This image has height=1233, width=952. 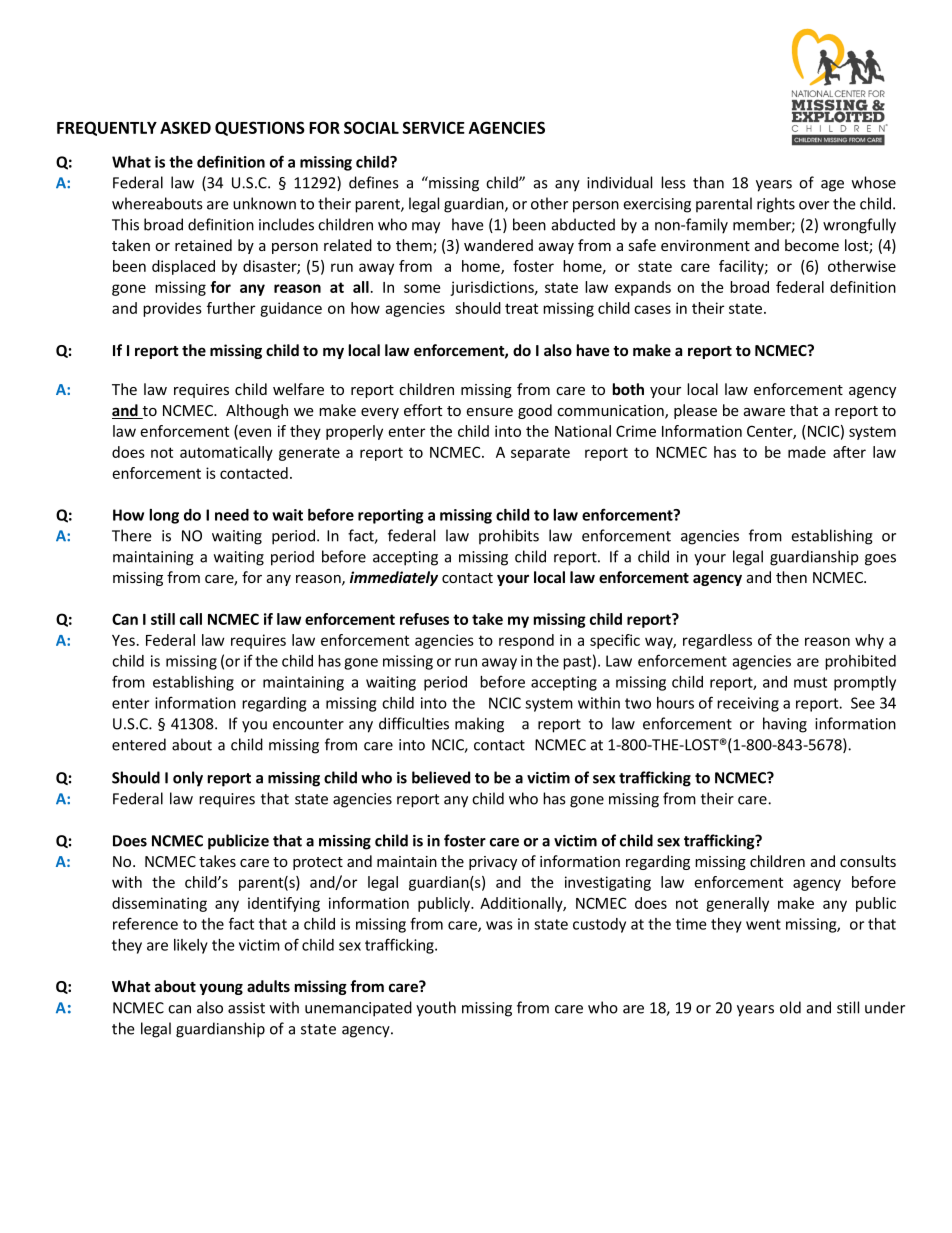 I want to click on then, so click(x=791, y=577).
